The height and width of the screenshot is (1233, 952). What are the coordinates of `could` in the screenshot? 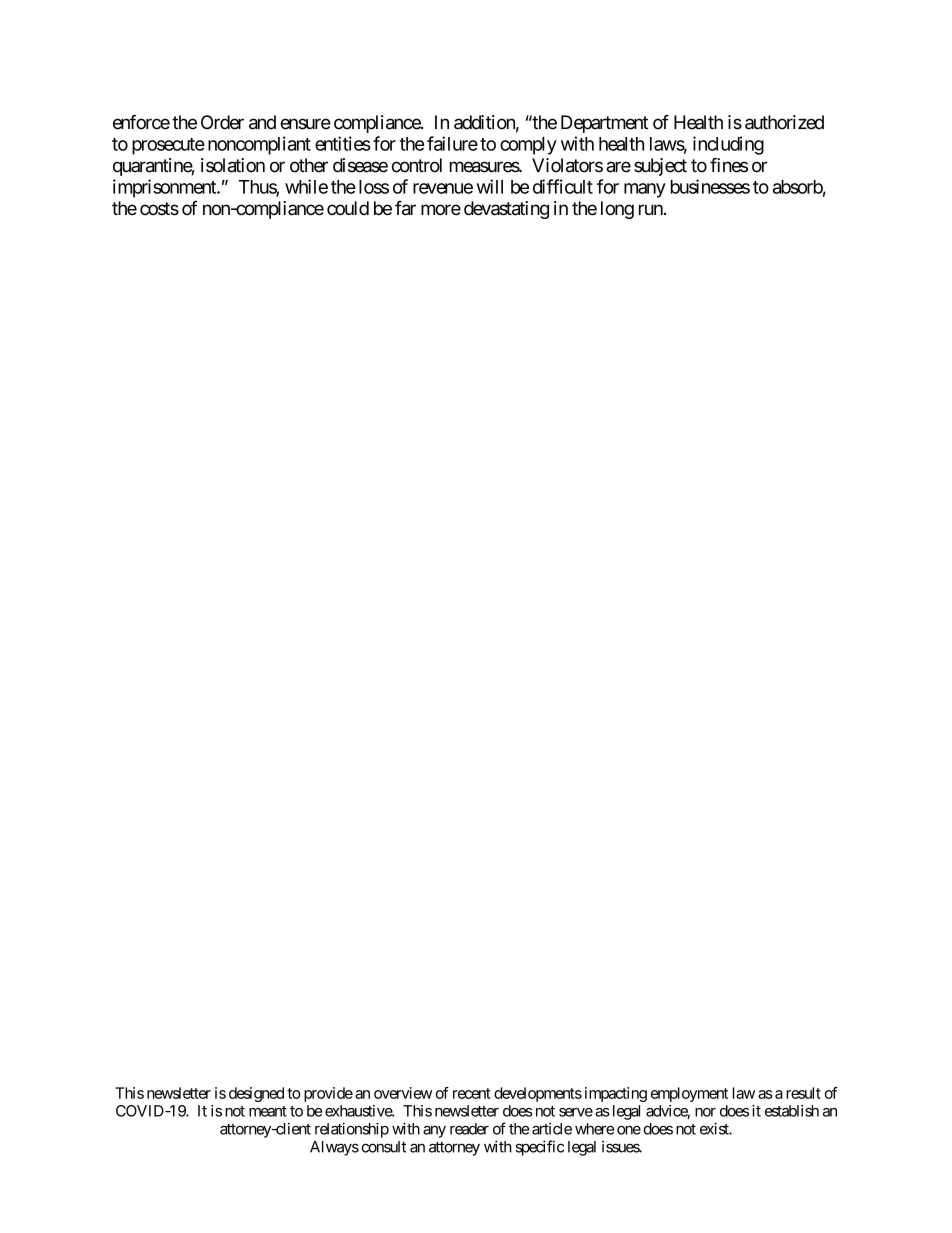 It's located at (348, 208).
